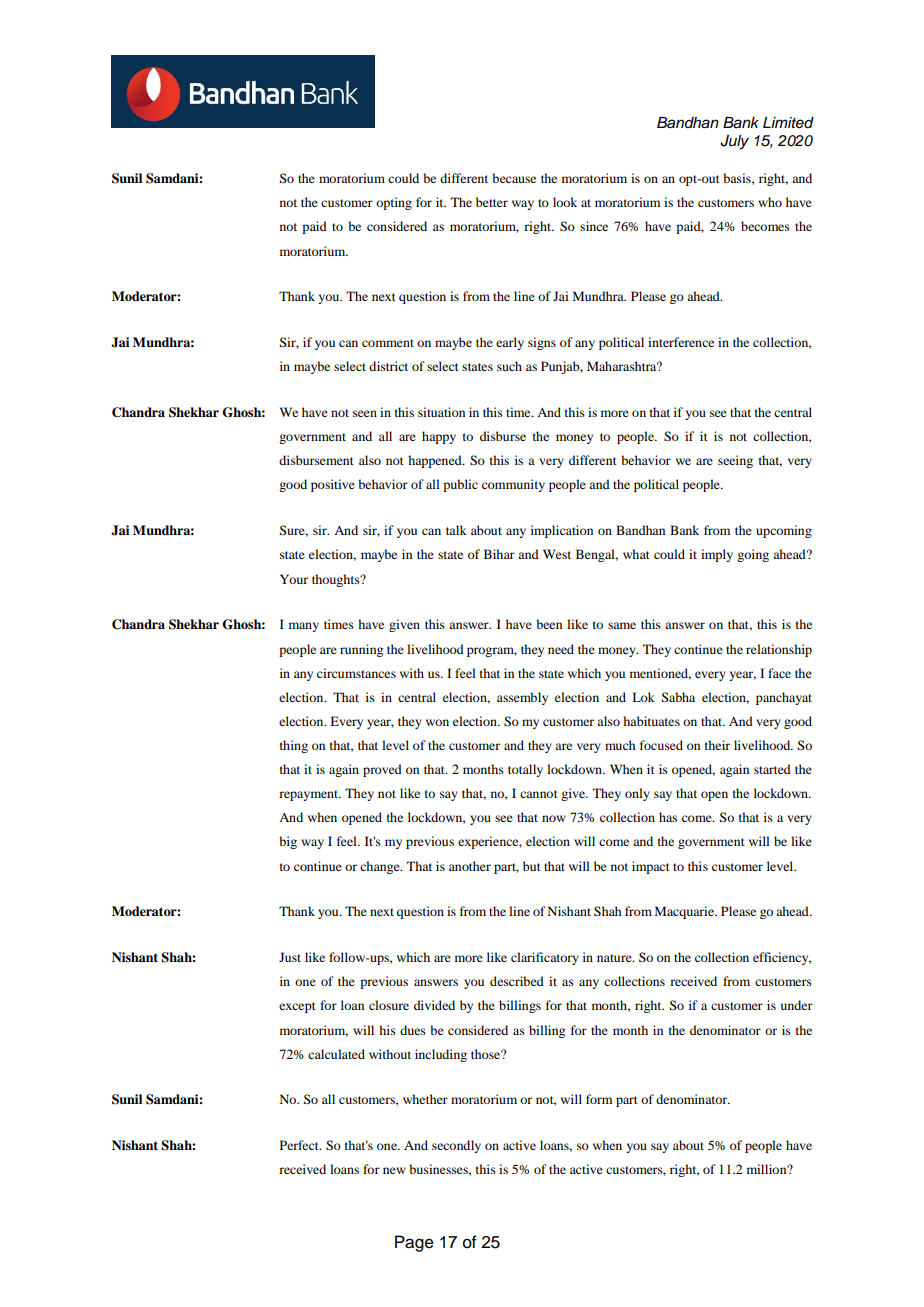 This screenshot has width=924, height=1307. What do you see at coordinates (394, 203) in the screenshot?
I see `opting` at bounding box center [394, 203].
